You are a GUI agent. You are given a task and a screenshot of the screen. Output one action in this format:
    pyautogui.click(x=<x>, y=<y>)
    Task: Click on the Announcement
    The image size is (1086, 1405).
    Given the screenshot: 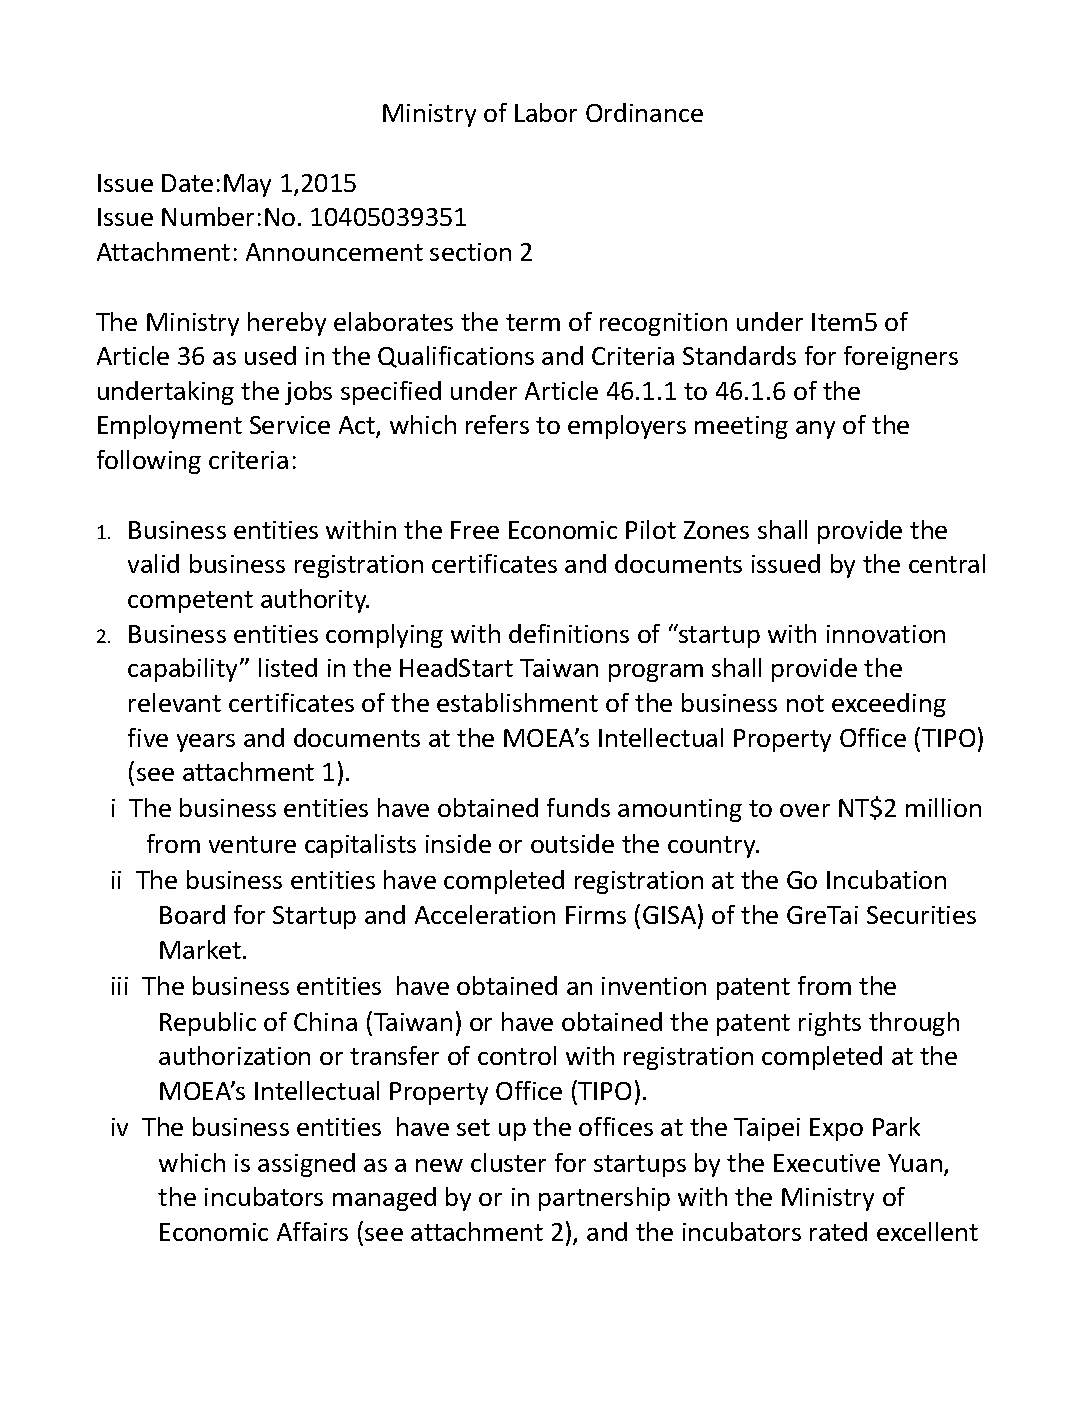 What is the action you would take?
    pyautogui.click(x=334, y=252)
